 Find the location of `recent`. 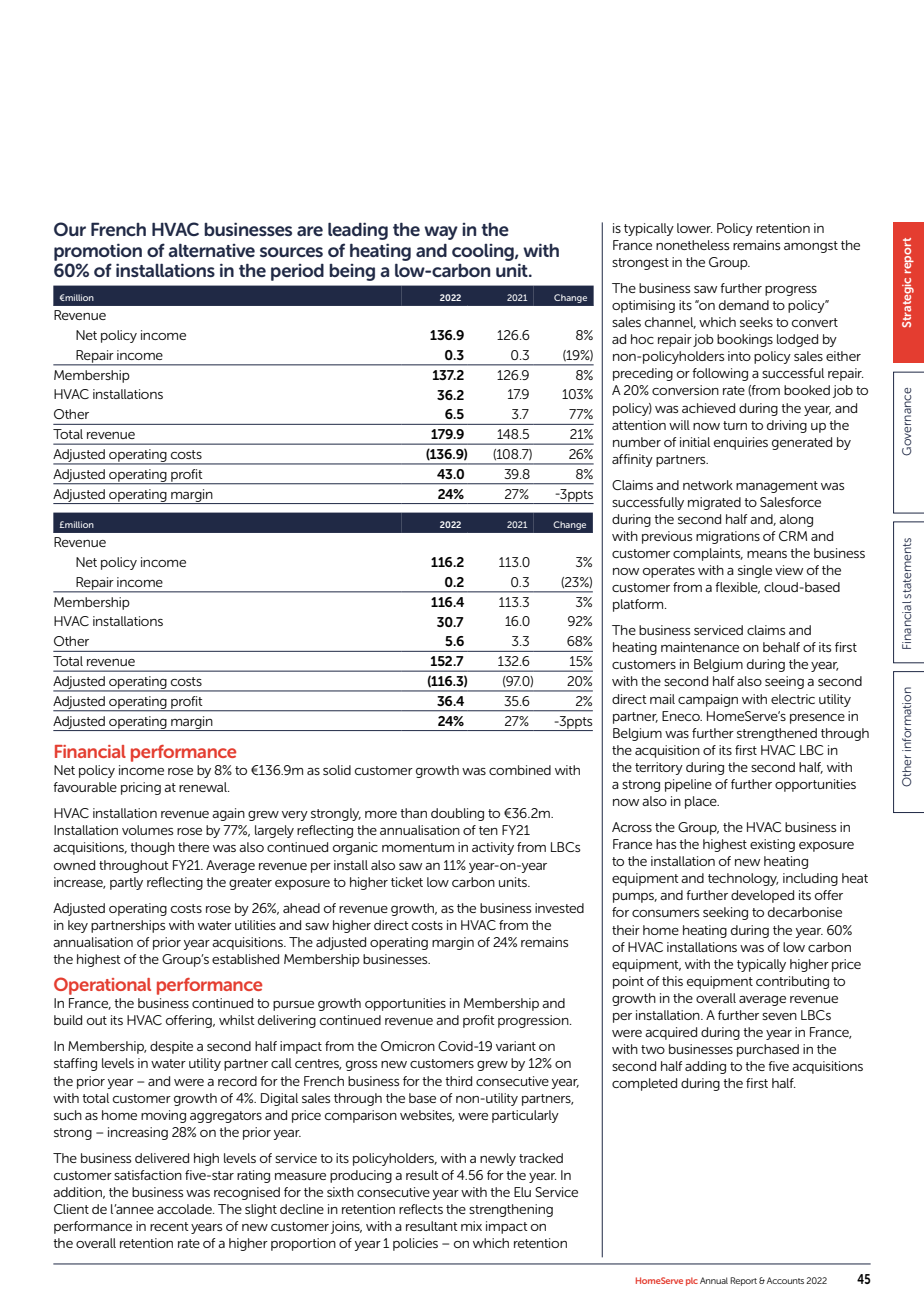

recent is located at coordinates (169, 1226).
